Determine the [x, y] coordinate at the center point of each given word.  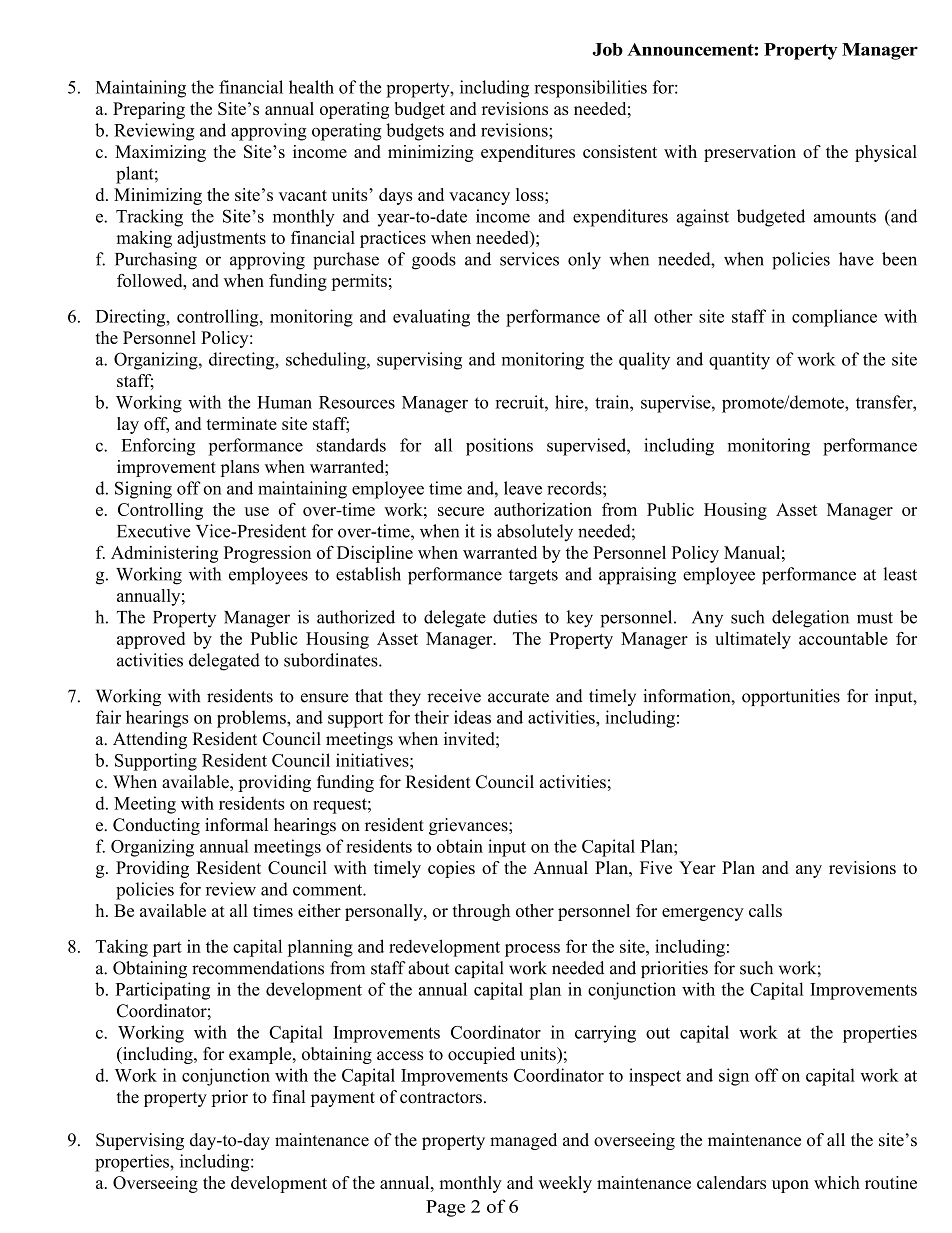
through [481, 912]
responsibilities [590, 89]
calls [765, 910]
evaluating [431, 318]
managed [523, 1141]
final [289, 1096]
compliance [834, 318]
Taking [122, 948]
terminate [242, 423]
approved [151, 640]
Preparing [149, 110]
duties [515, 617]
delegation [810, 619]
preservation [750, 153]
